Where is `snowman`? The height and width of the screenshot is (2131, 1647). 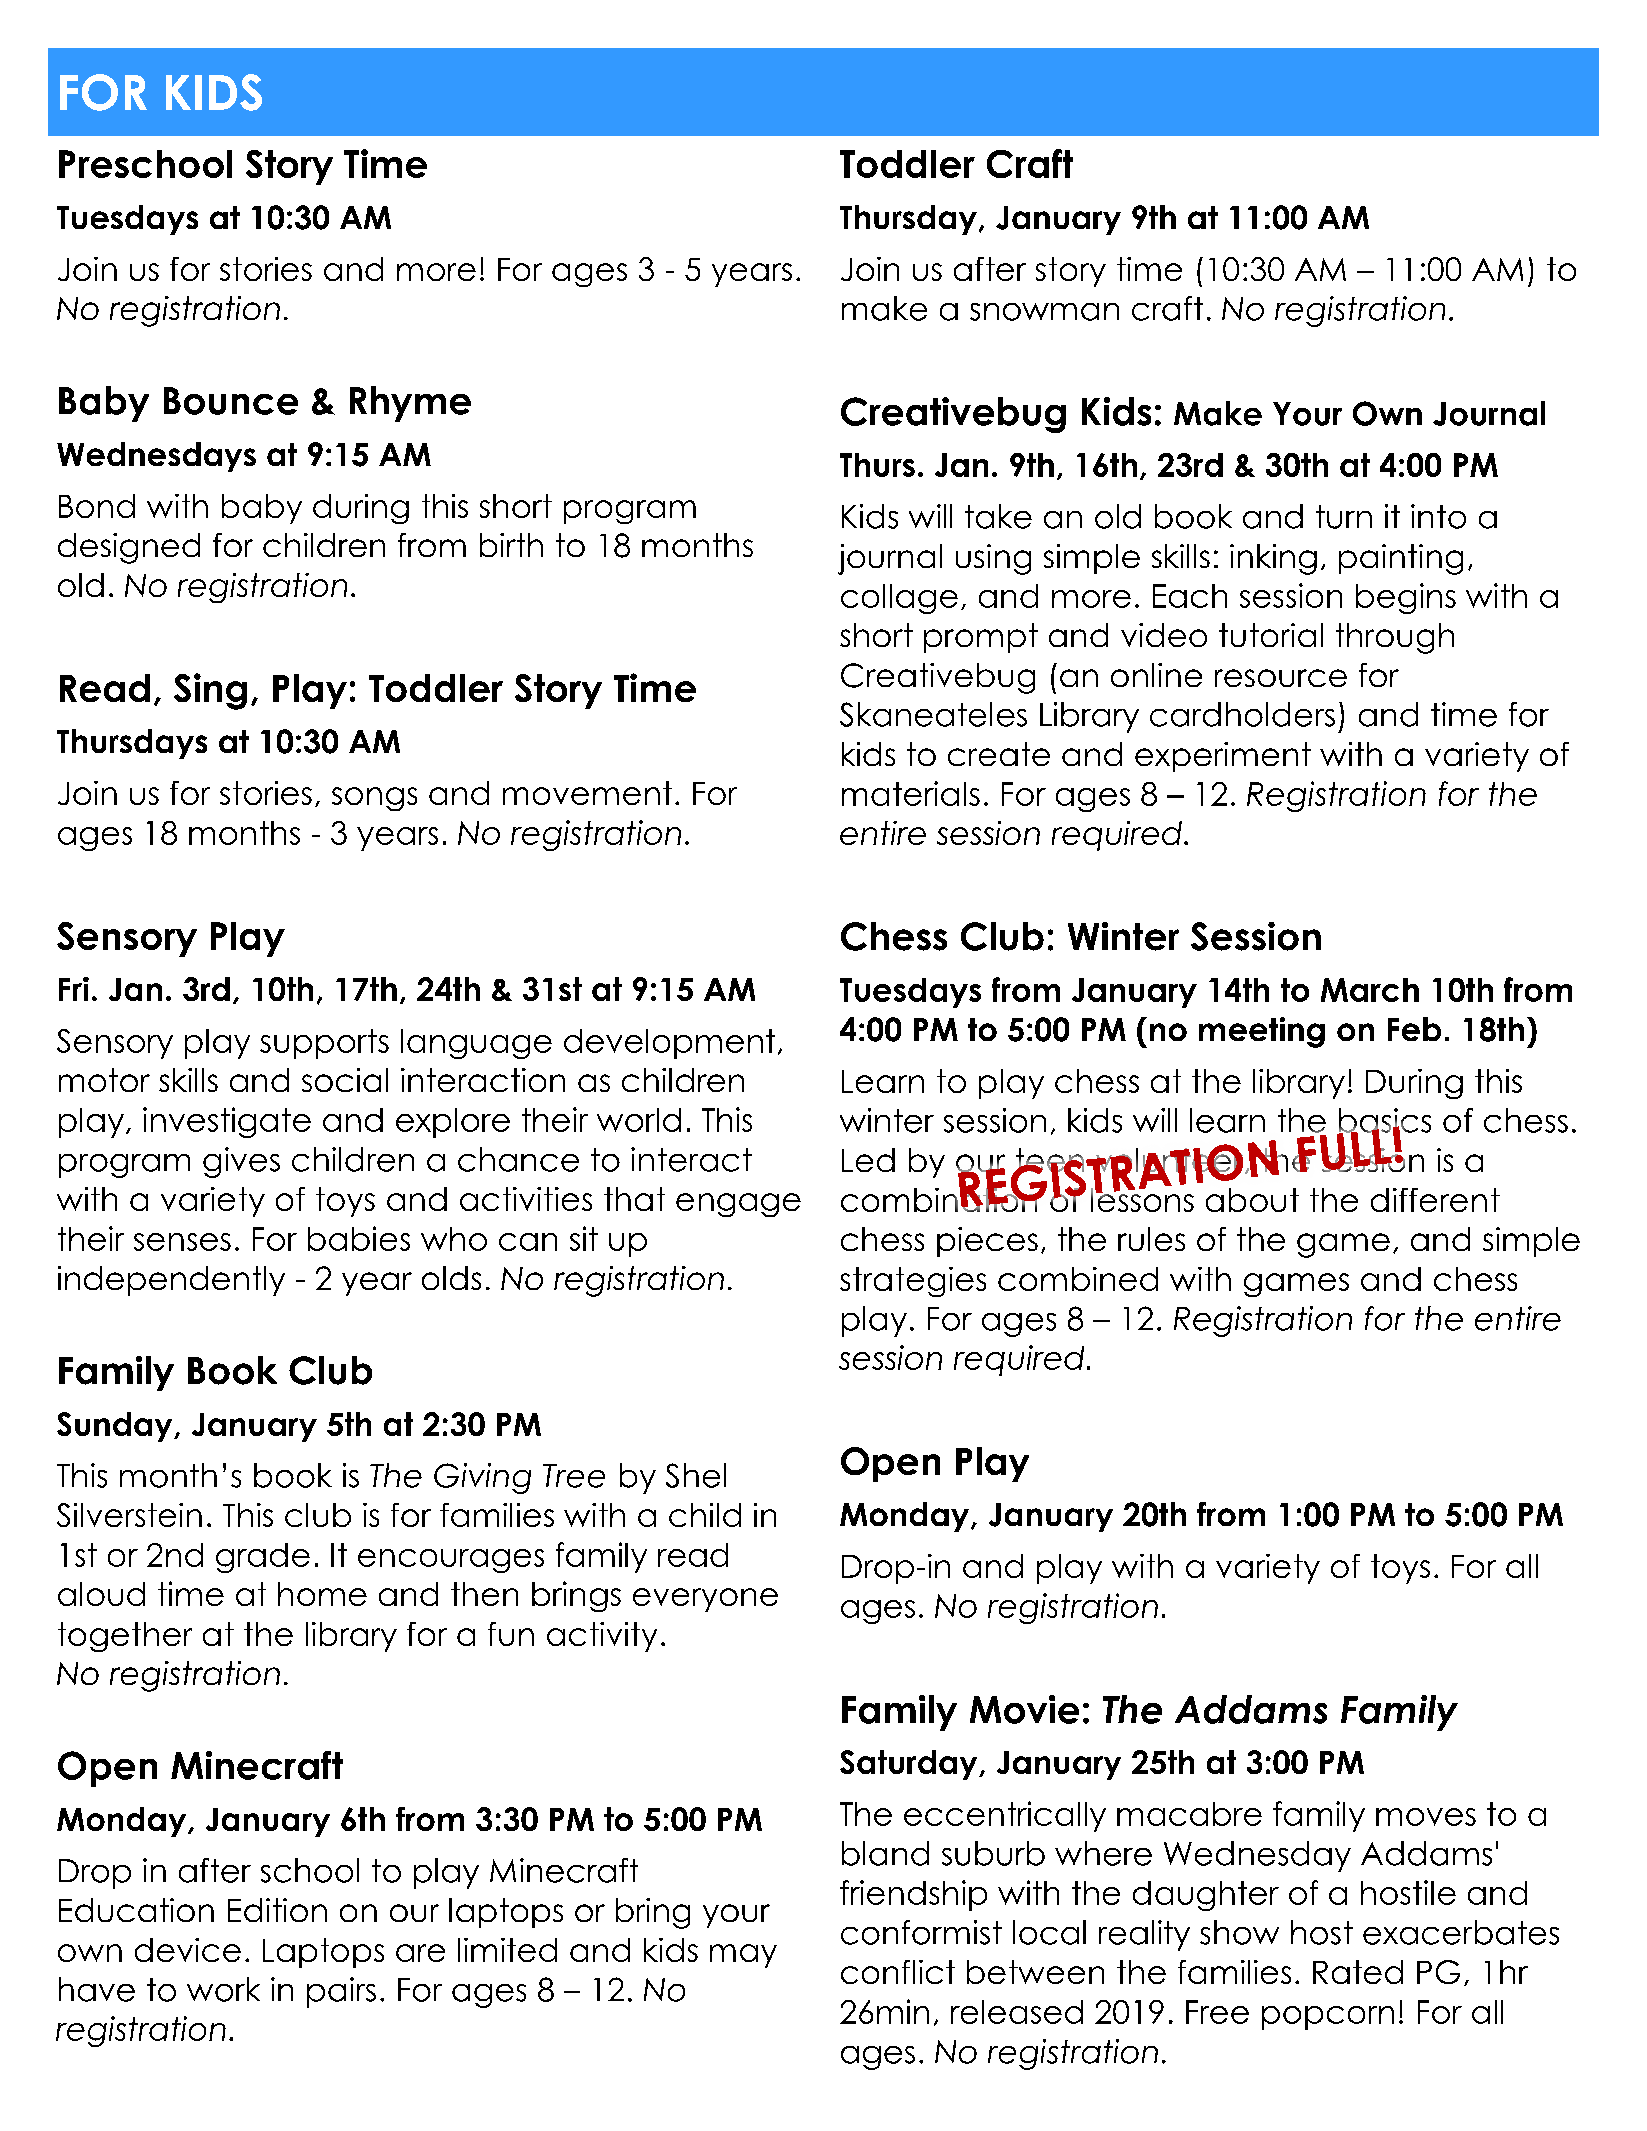 snowman is located at coordinates (1044, 312).
